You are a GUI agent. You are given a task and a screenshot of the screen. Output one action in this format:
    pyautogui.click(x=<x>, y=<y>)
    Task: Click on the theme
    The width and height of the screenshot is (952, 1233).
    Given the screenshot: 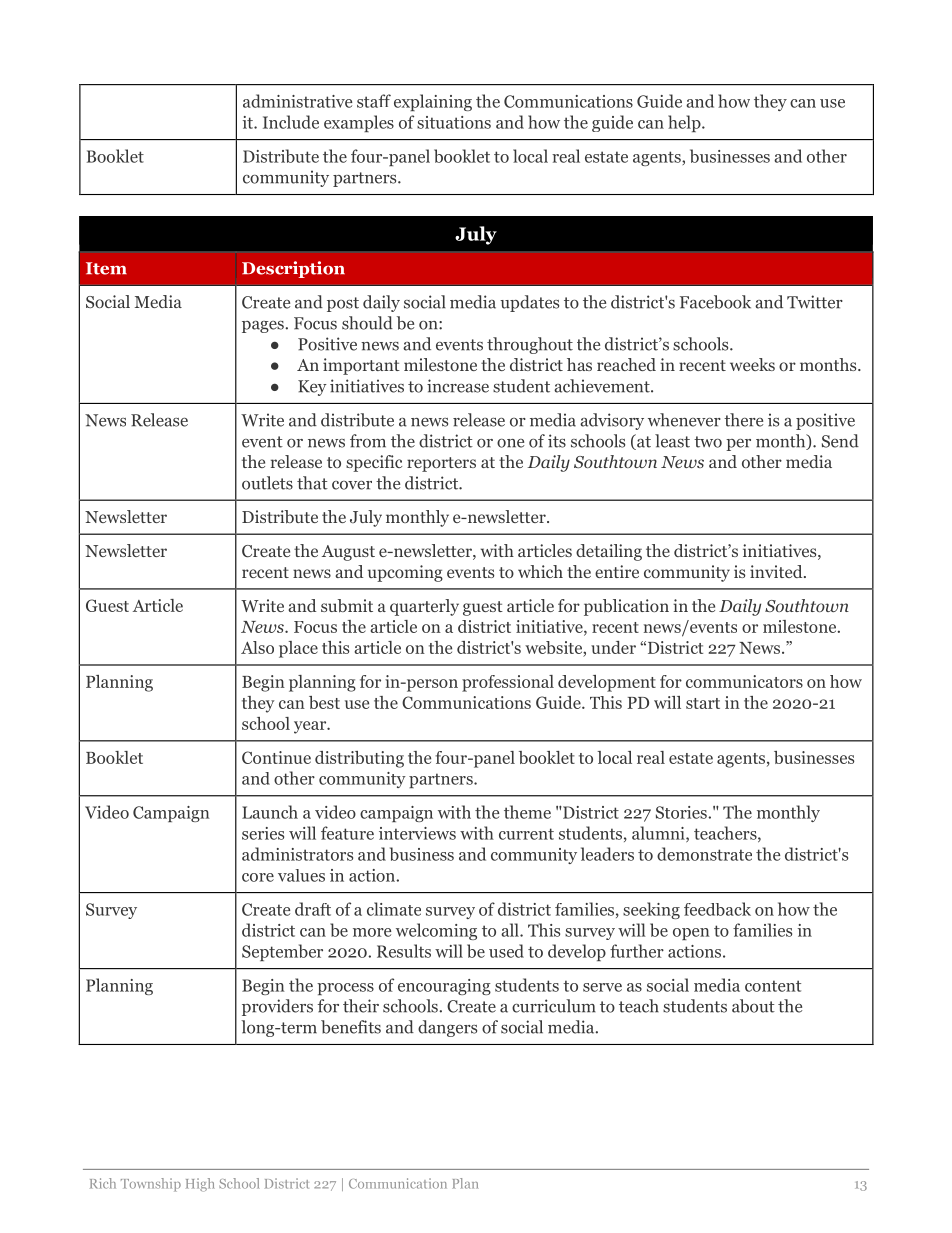 What is the action you would take?
    pyautogui.click(x=527, y=812)
